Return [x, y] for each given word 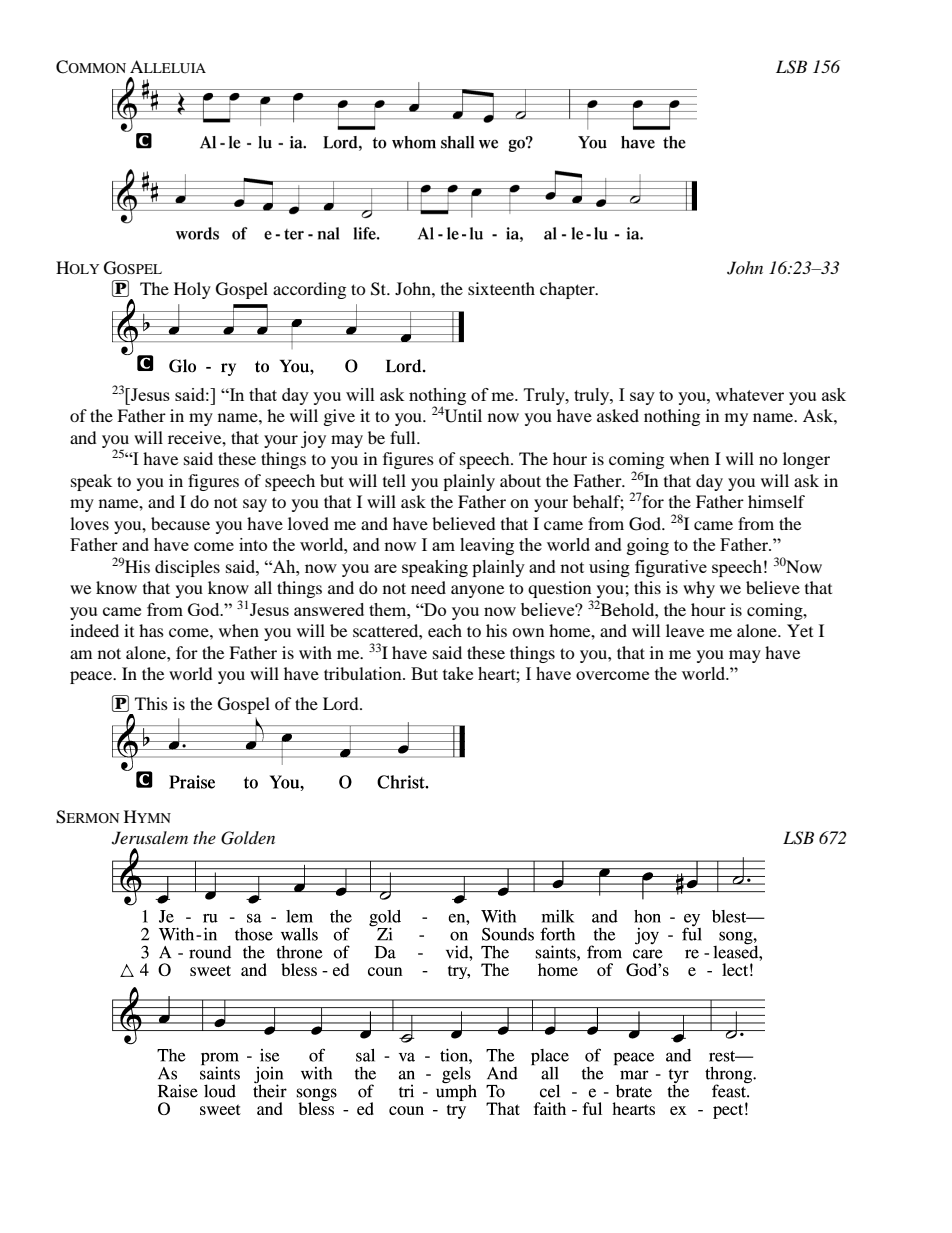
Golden [248, 838]
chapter [568, 290]
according [309, 290]
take [458, 673]
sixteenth [501, 288]
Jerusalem [150, 838]
